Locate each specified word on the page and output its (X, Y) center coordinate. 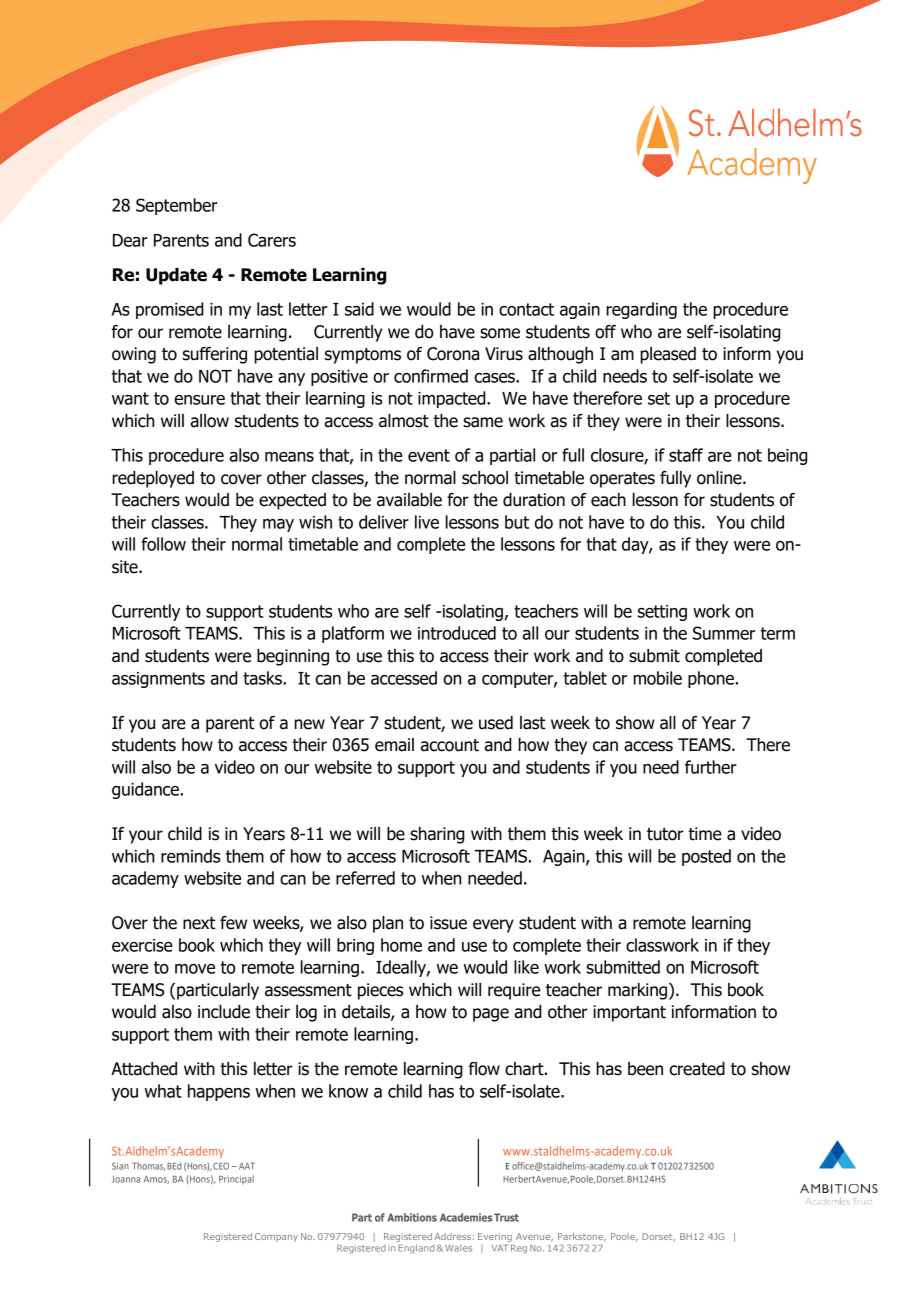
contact (526, 309)
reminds (190, 856)
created (697, 1069)
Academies (466, 1217)
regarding (641, 310)
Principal (236, 1180)
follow (163, 544)
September (177, 206)
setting (662, 613)
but (517, 522)
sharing (437, 835)
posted (706, 857)
